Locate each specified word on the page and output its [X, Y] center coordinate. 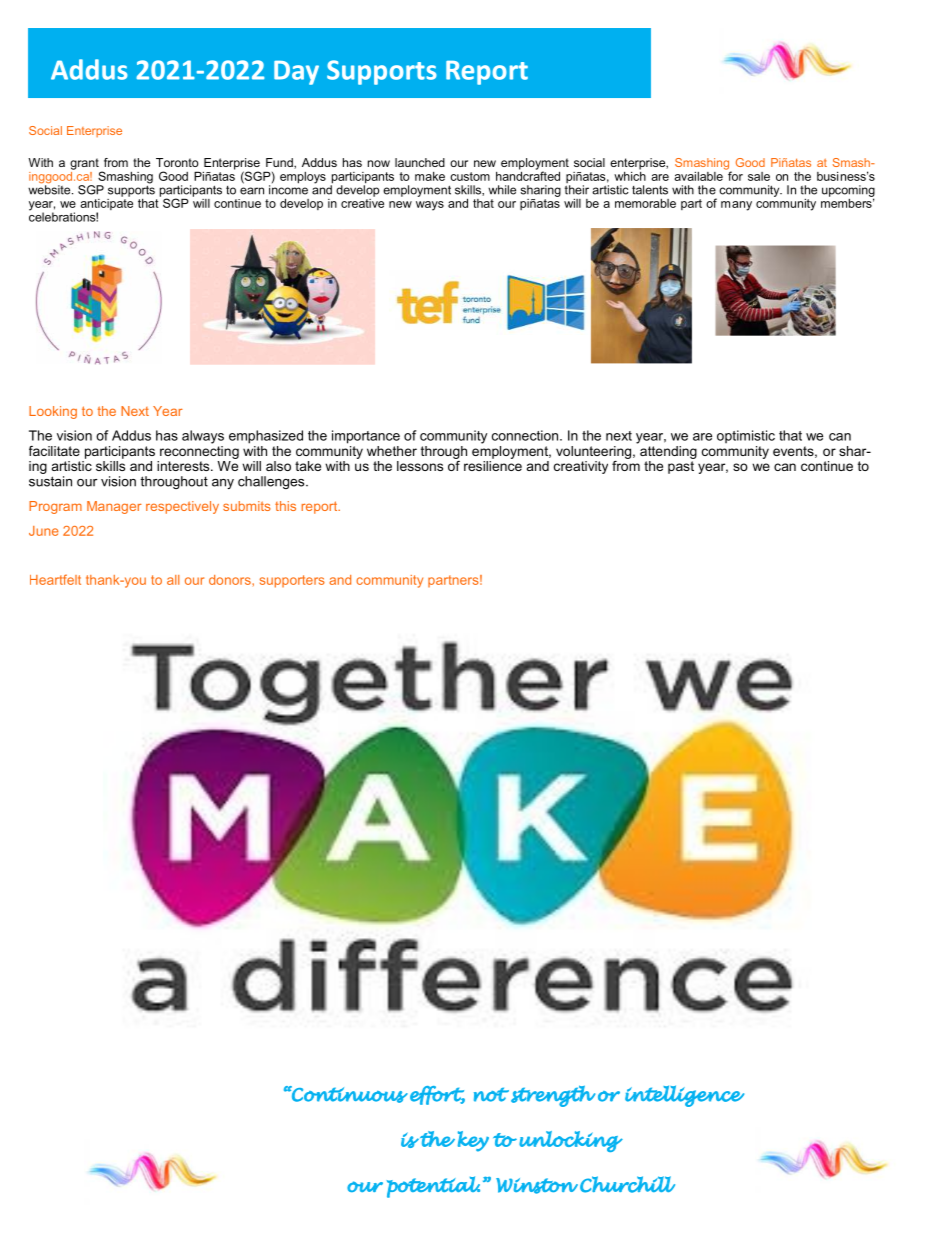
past [681, 467]
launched [420, 162]
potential [433, 1187]
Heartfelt [55, 579]
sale [759, 176]
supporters [292, 581]
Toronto [177, 162]
